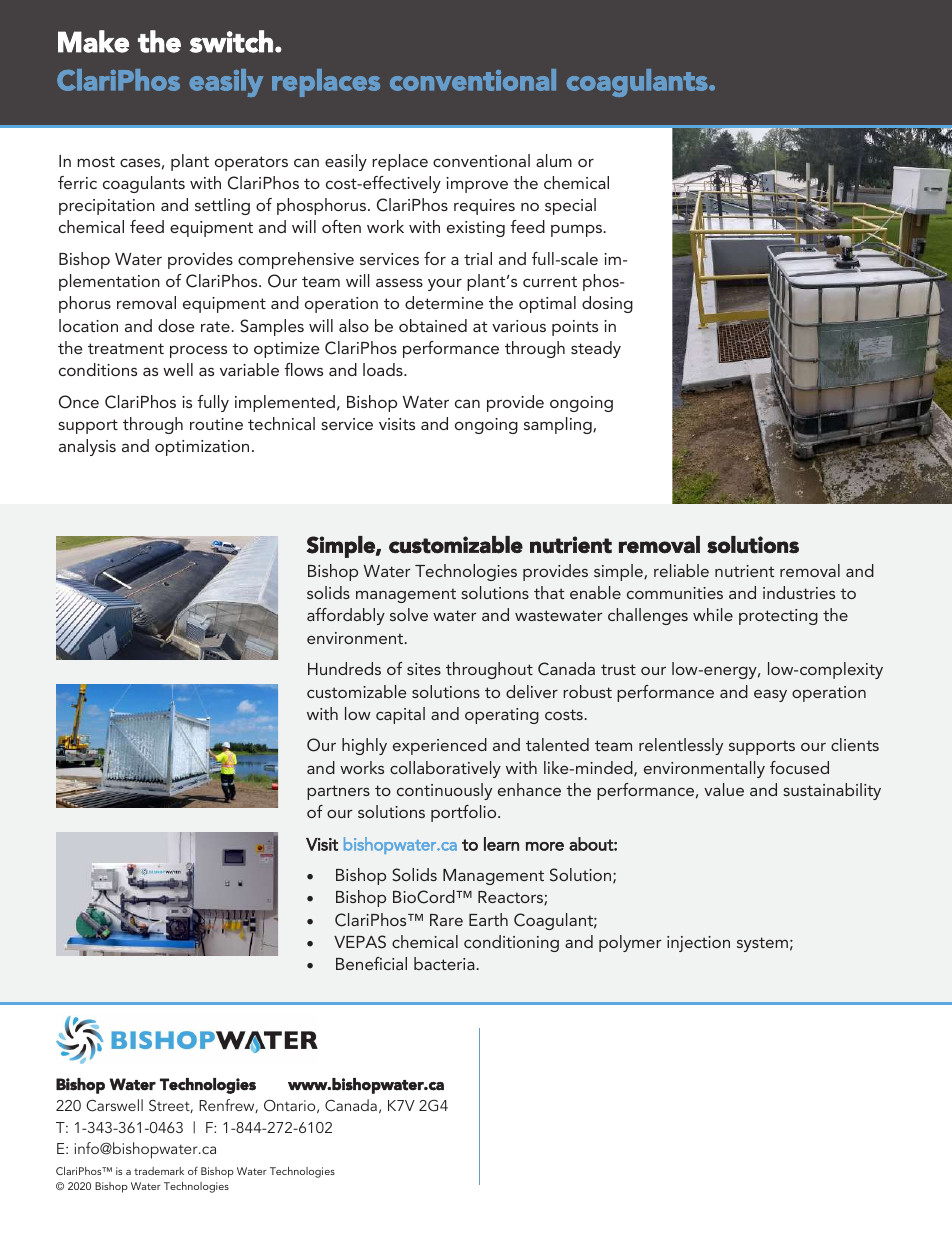 This screenshot has width=952, height=1233. I want to click on Hundreds, so click(344, 668).
